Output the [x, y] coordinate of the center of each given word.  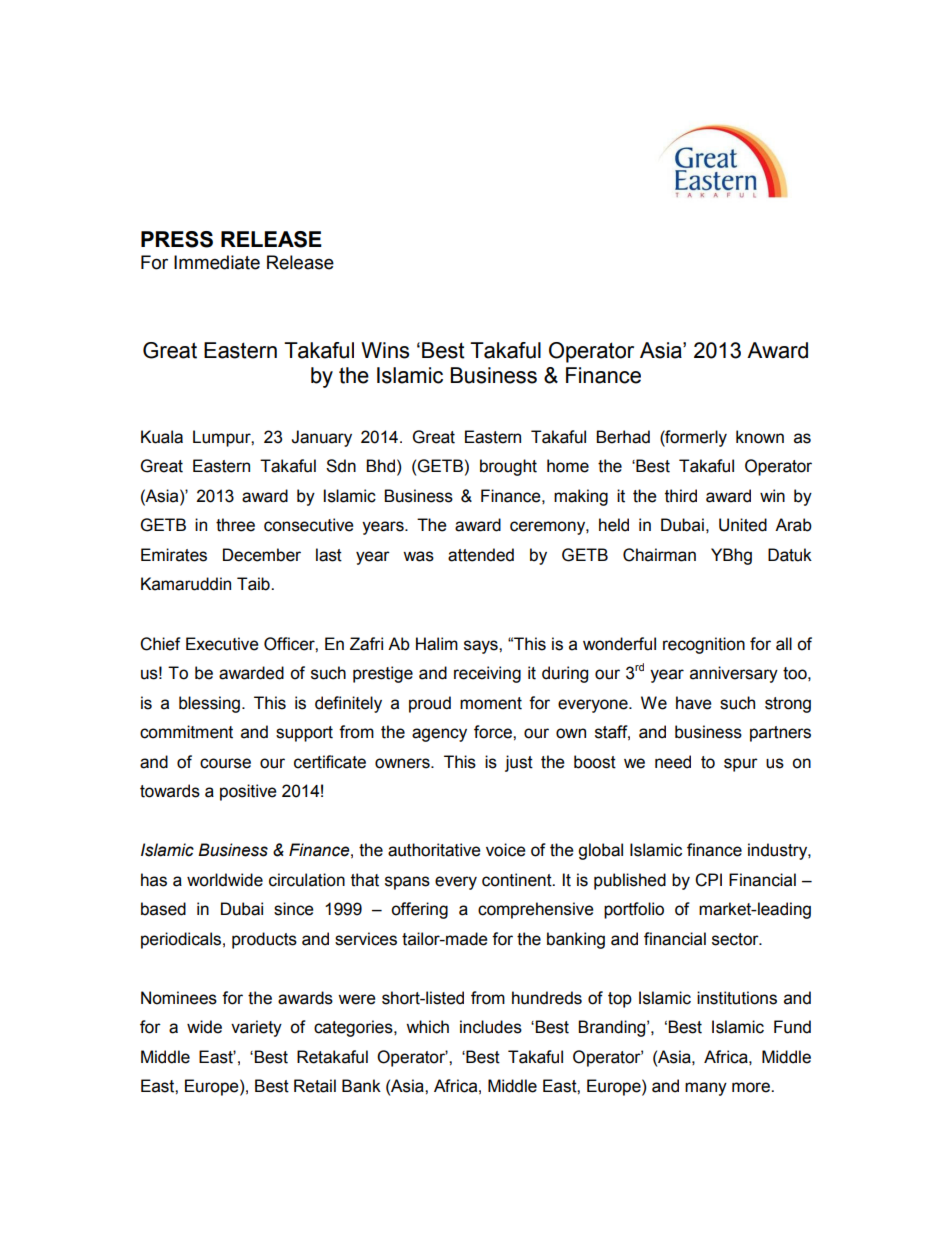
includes [491, 1027]
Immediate [217, 262]
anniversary [734, 674]
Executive [222, 644]
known [760, 437]
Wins [385, 350]
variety [256, 1028]
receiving [487, 674]
